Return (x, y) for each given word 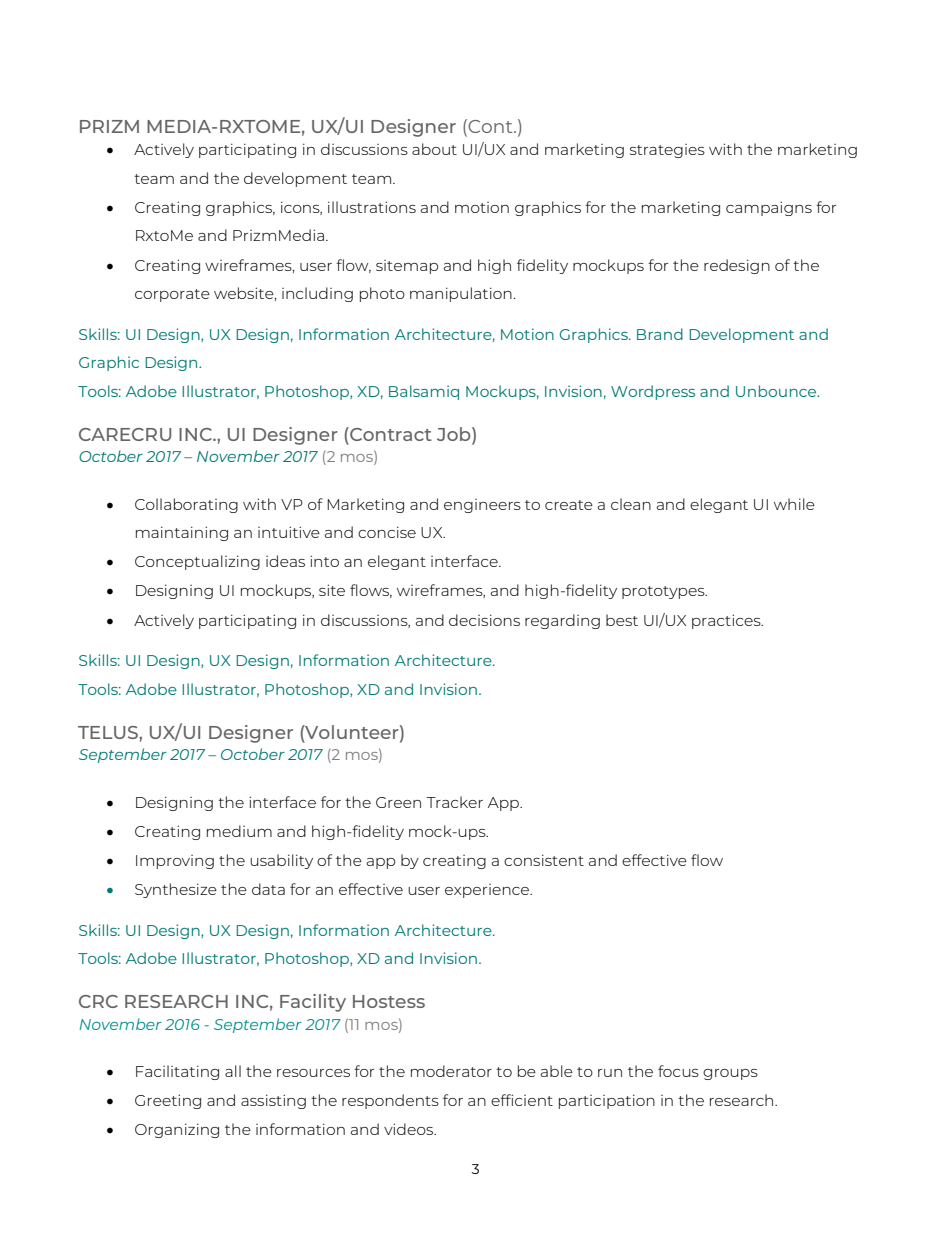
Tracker (454, 802)
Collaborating (186, 505)
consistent (544, 860)
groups (730, 1074)
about (434, 149)
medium (239, 831)
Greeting (168, 1101)
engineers (482, 506)
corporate (172, 295)
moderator (451, 1071)
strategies (667, 151)
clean (631, 504)
